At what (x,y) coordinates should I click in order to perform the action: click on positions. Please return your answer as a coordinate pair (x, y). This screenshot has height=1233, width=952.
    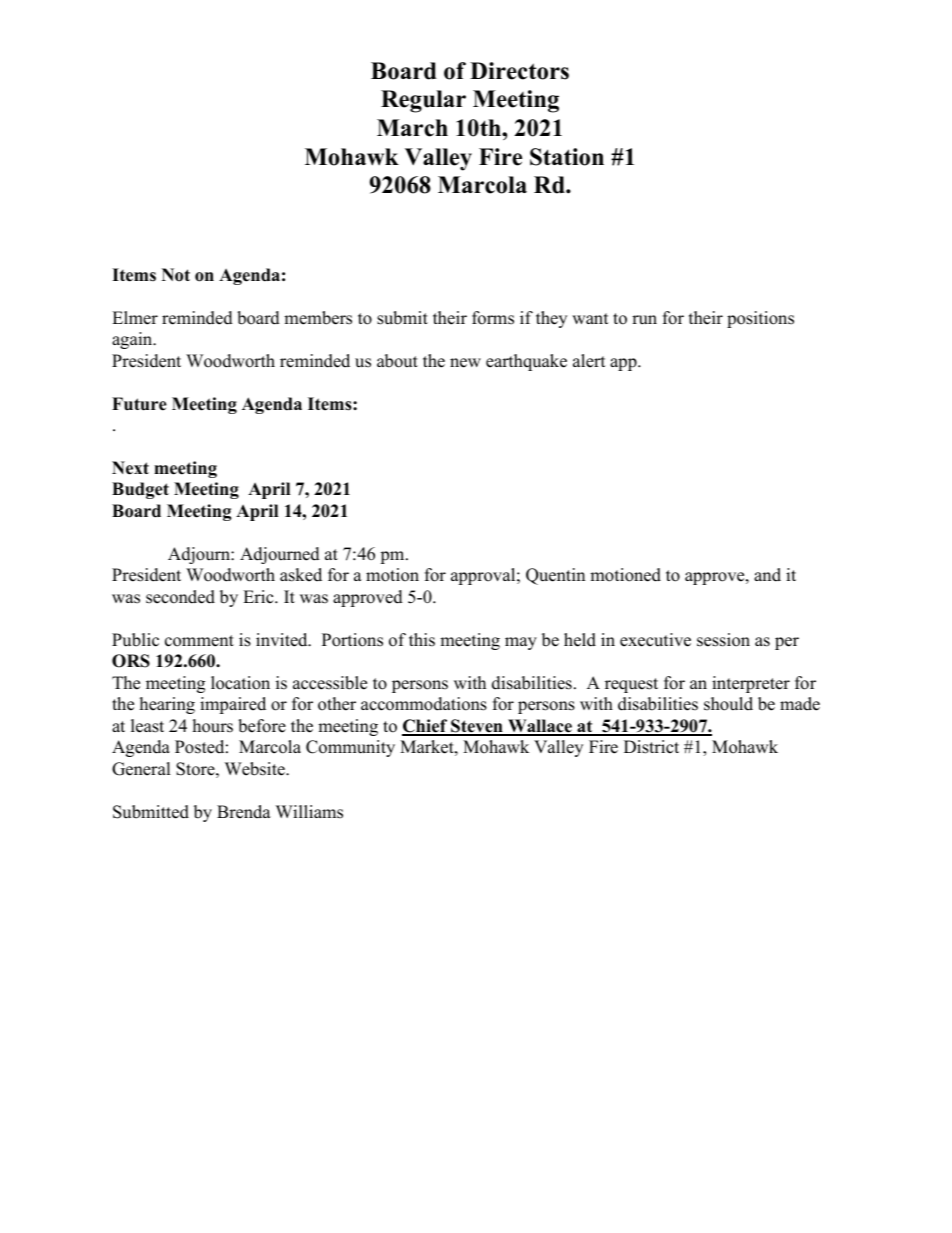
    Looking at the image, I should click on (760, 319).
